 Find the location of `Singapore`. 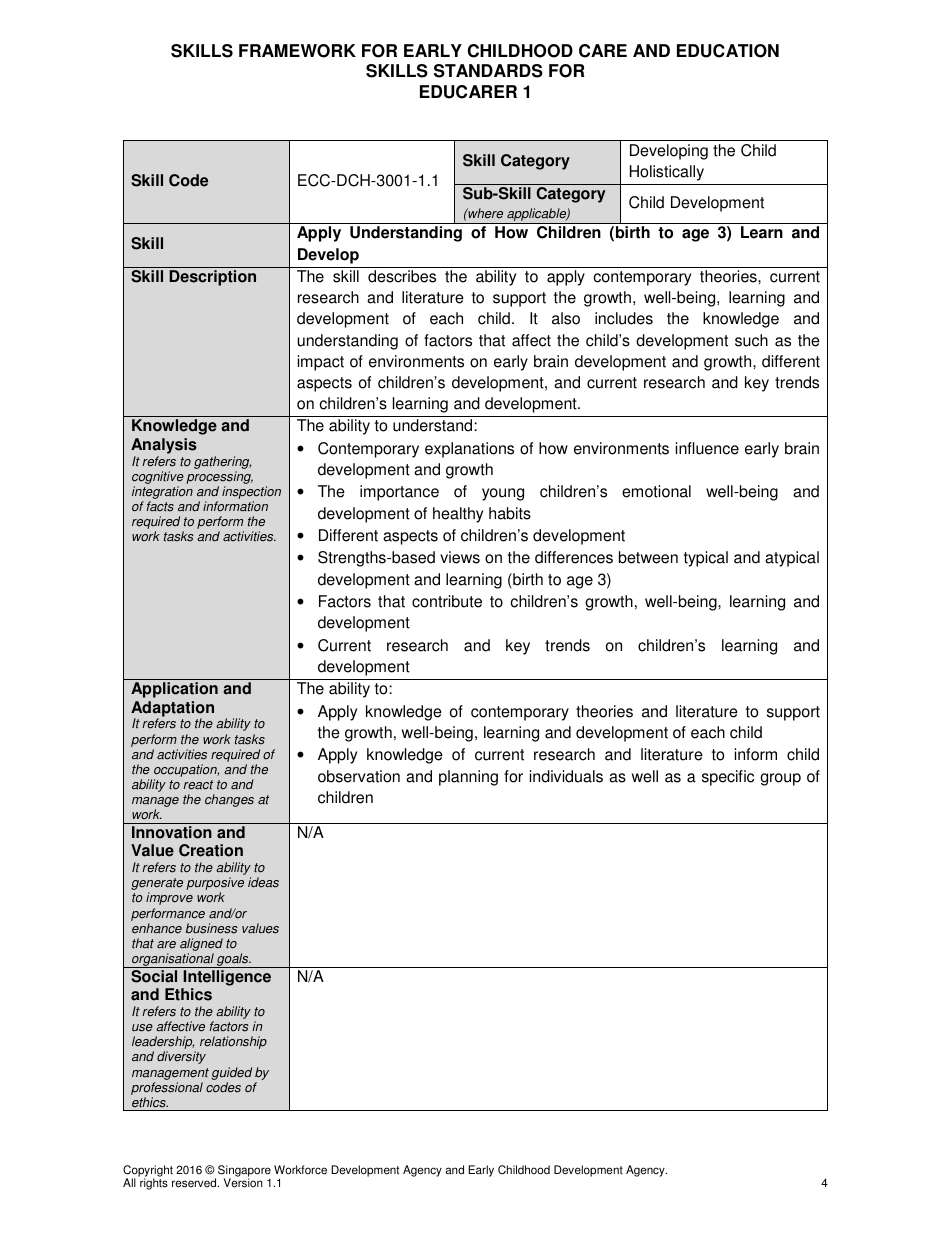

Singapore is located at coordinates (244, 1172).
